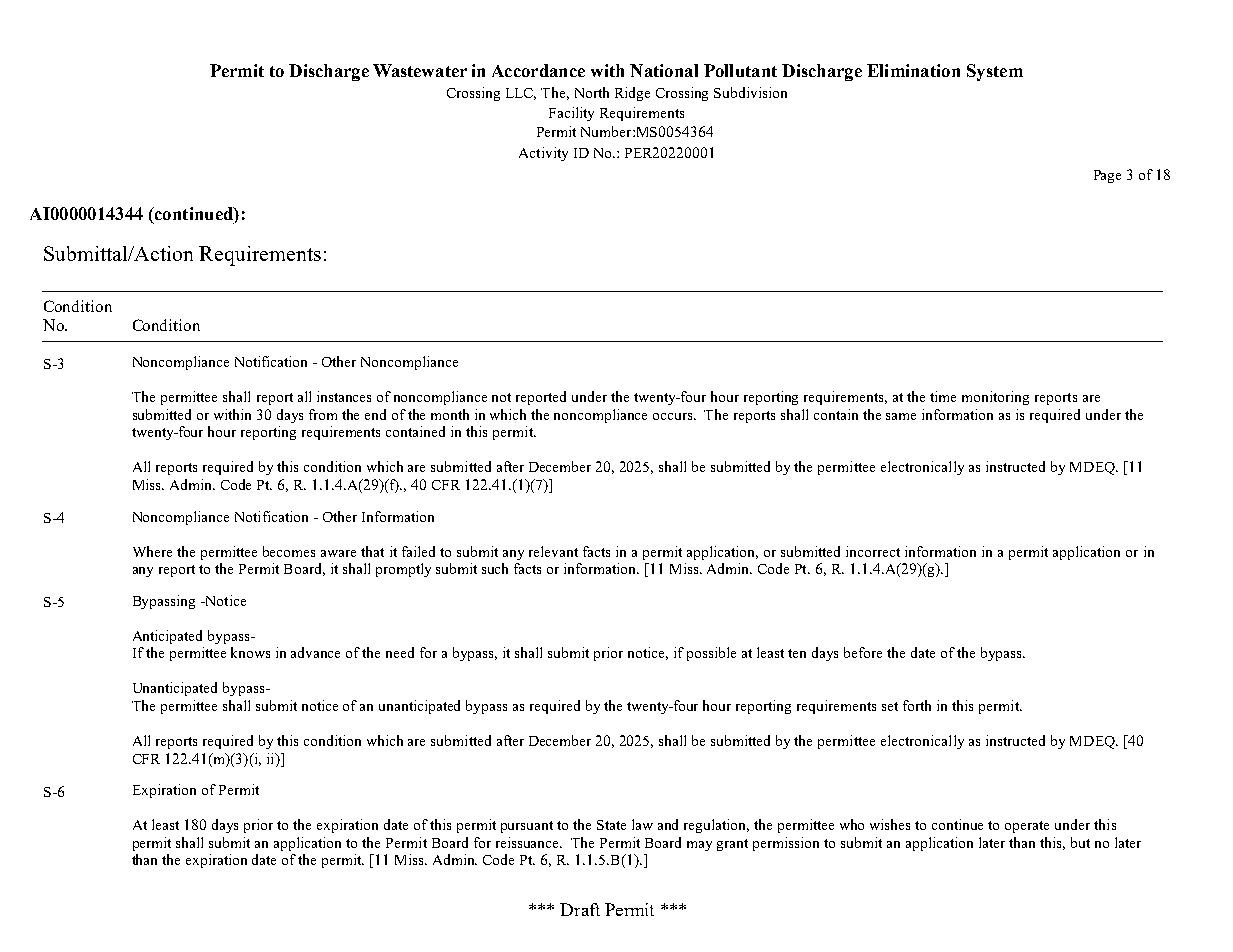 The height and width of the screenshot is (952, 1233). I want to click on incorrect, so click(873, 551).
